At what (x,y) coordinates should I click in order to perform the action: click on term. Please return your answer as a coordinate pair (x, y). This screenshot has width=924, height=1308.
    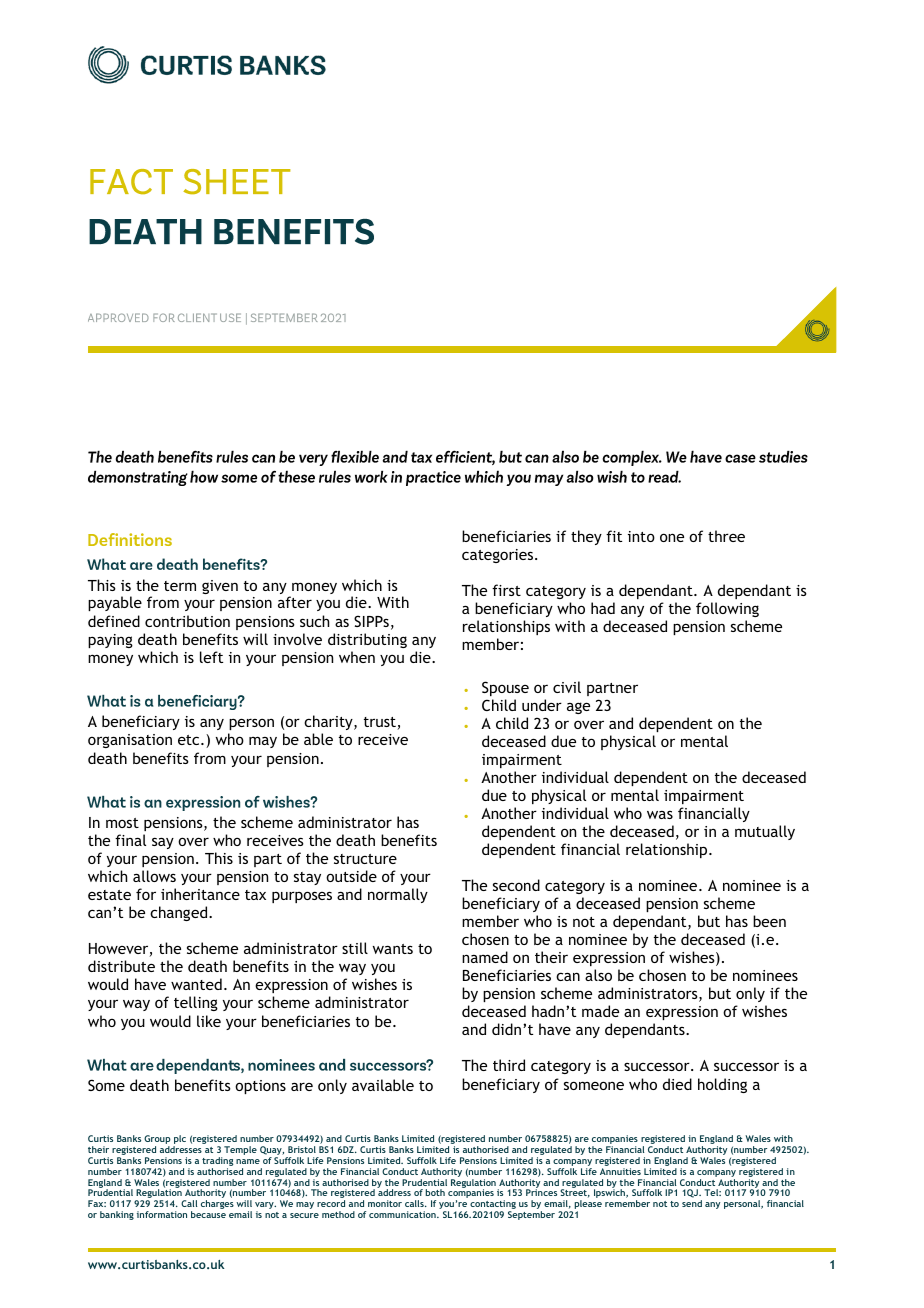
    Looking at the image, I should click on (180, 586).
